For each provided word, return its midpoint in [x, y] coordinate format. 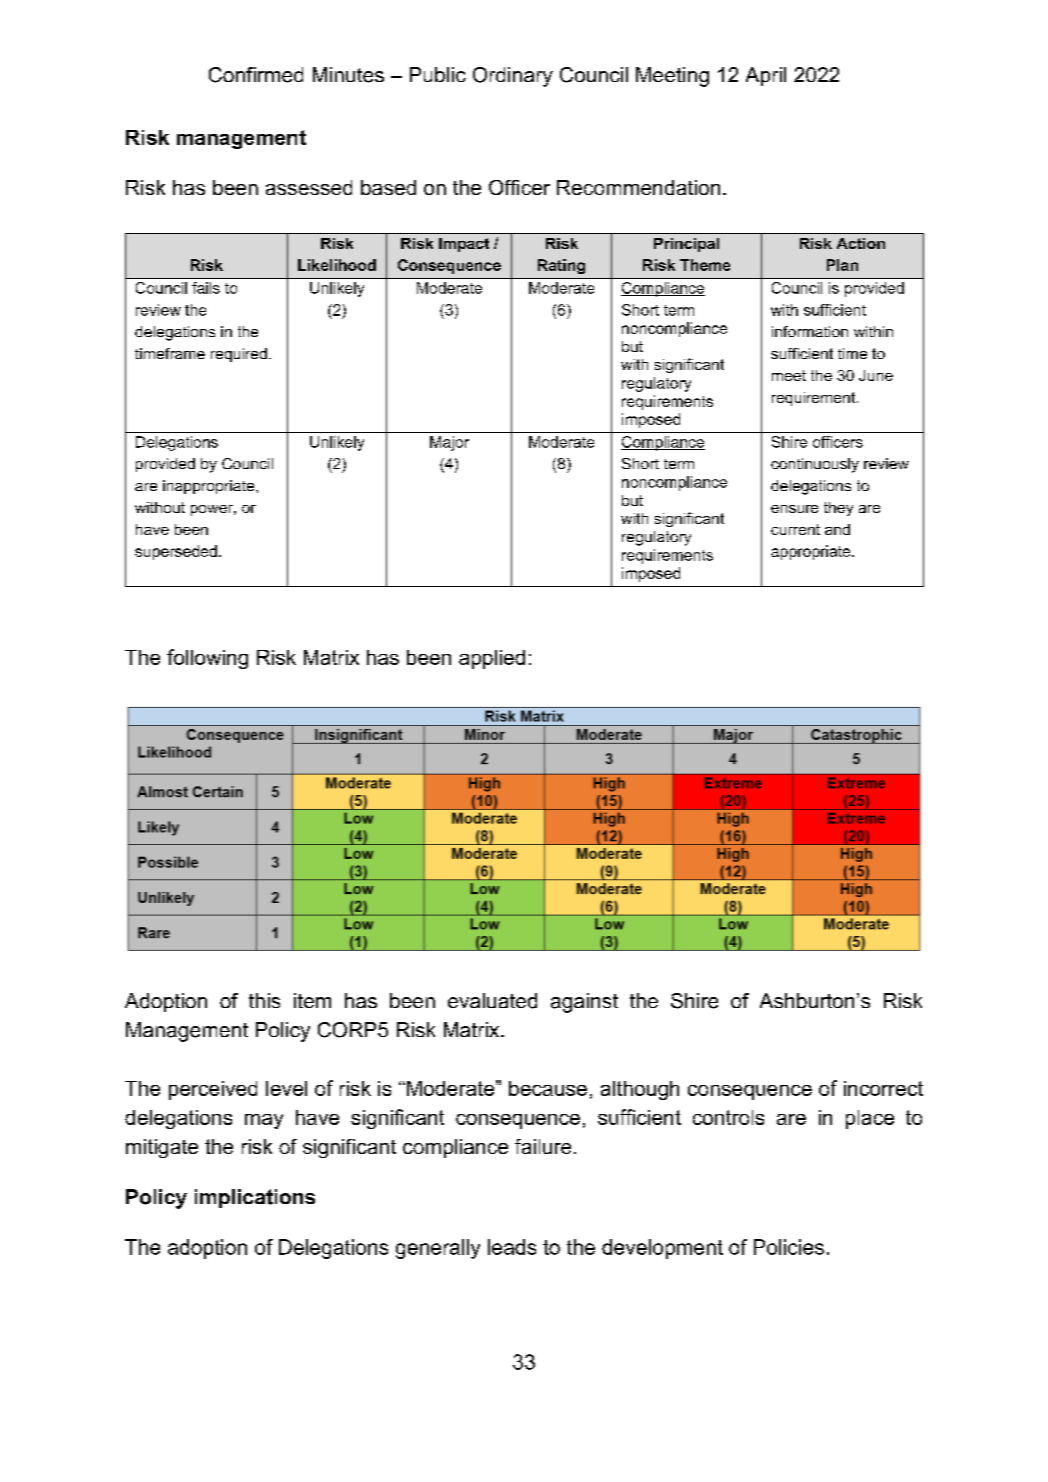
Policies [789, 1247]
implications [255, 1198]
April [766, 76]
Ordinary [513, 77]
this [264, 1000]
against [584, 1003]
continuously [815, 465]
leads [512, 1247]
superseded [176, 552]
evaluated [492, 1001]
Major [449, 443]
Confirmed [256, 75]
